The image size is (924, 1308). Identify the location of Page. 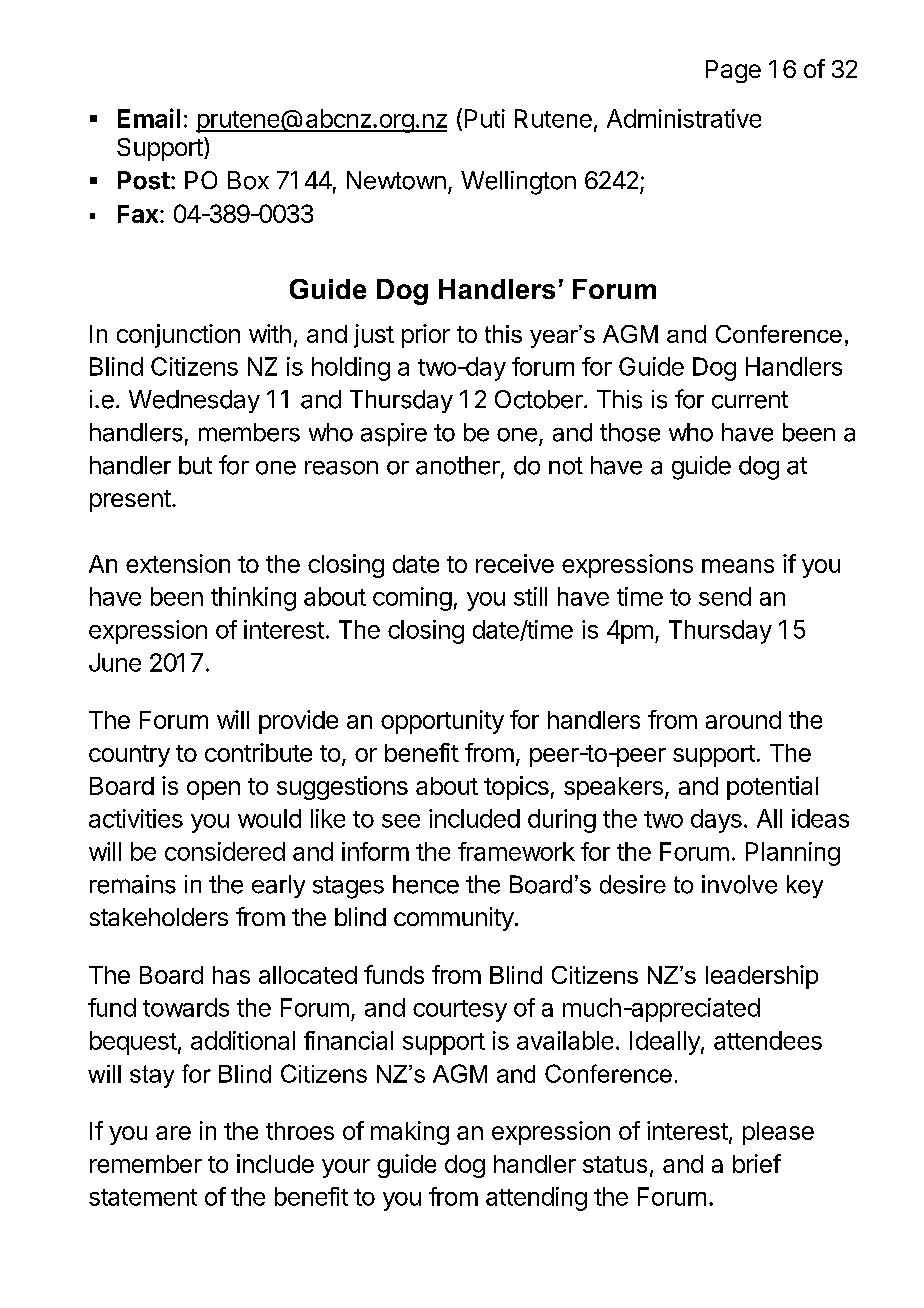
(733, 71).
